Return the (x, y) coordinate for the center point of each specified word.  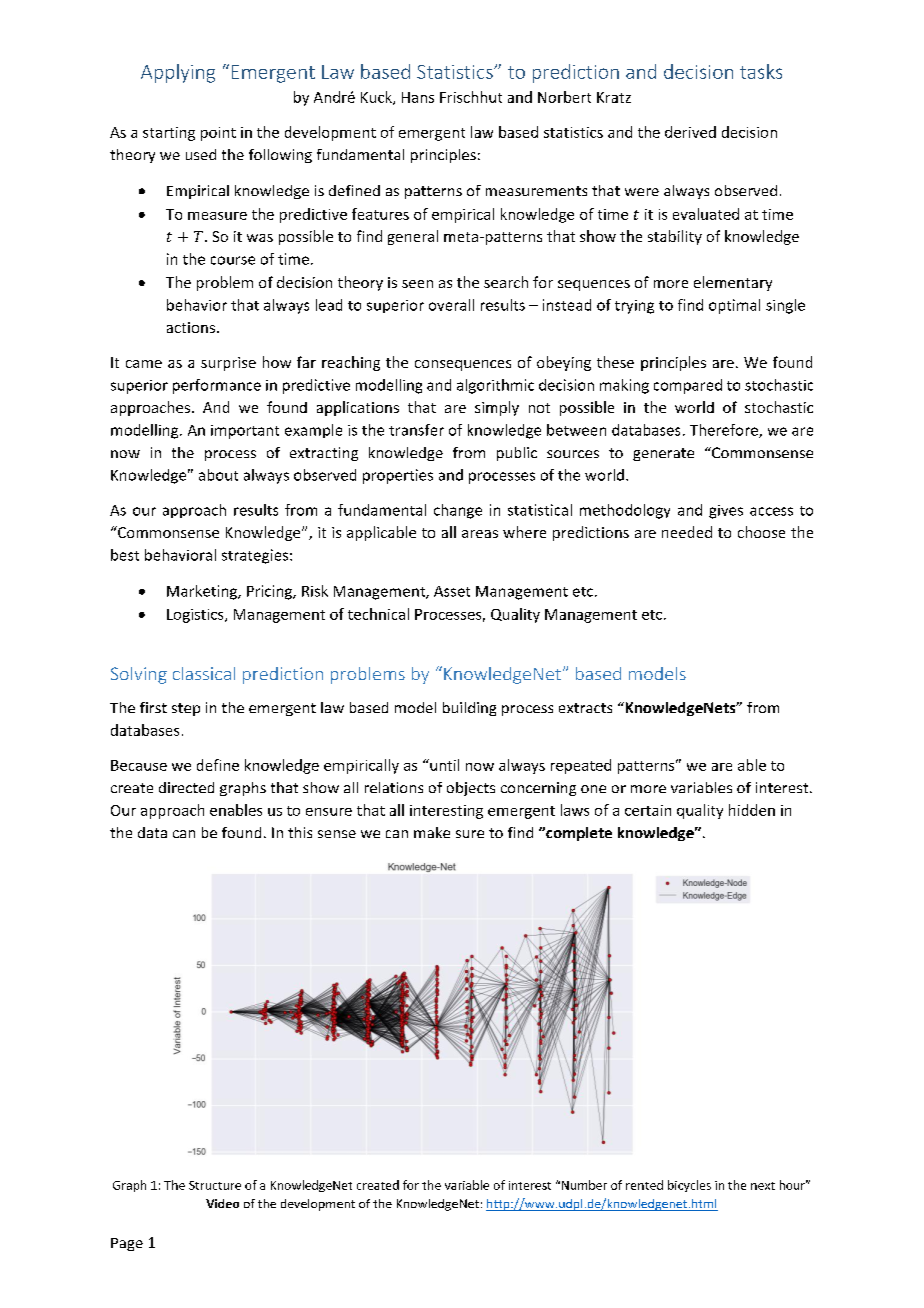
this (300, 832)
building (469, 709)
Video (222, 1203)
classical (204, 673)
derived (690, 132)
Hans (418, 97)
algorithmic (495, 386)
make (432, 832)
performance (217, 386)
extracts (585, 708)
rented (644, 1185)
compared (688, 386)
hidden (752, 810)
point (218, 134)
